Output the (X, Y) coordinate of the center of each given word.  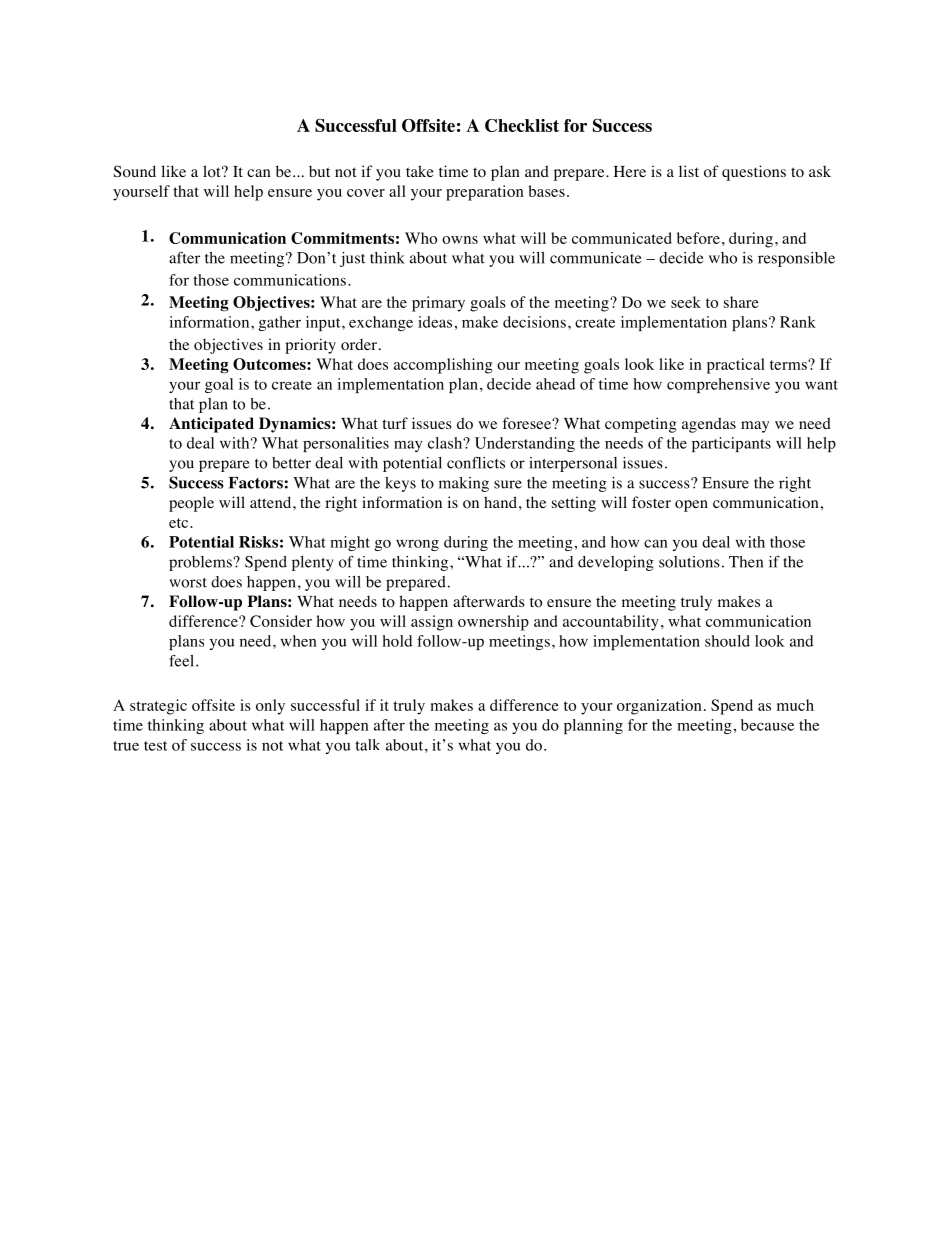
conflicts (476, 463)
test (155, 746)
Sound (135, 171)
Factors (256, 483)
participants (731, 444)
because (767, 725)
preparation (485, 193)
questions (754, 173)
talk (367, 745)
